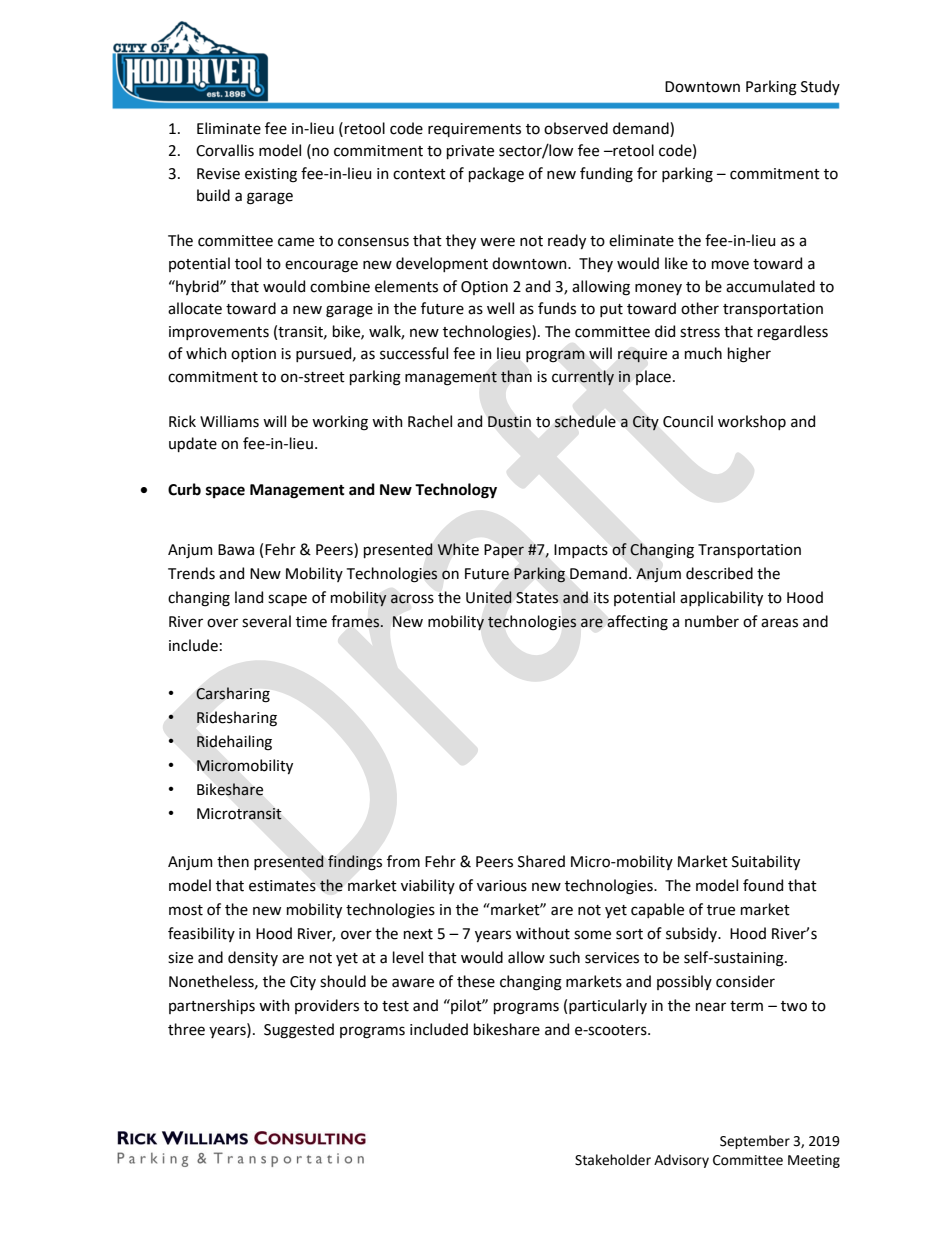  Describe the element at coordinates (470, 152) in the document. I see `private` at that location.
